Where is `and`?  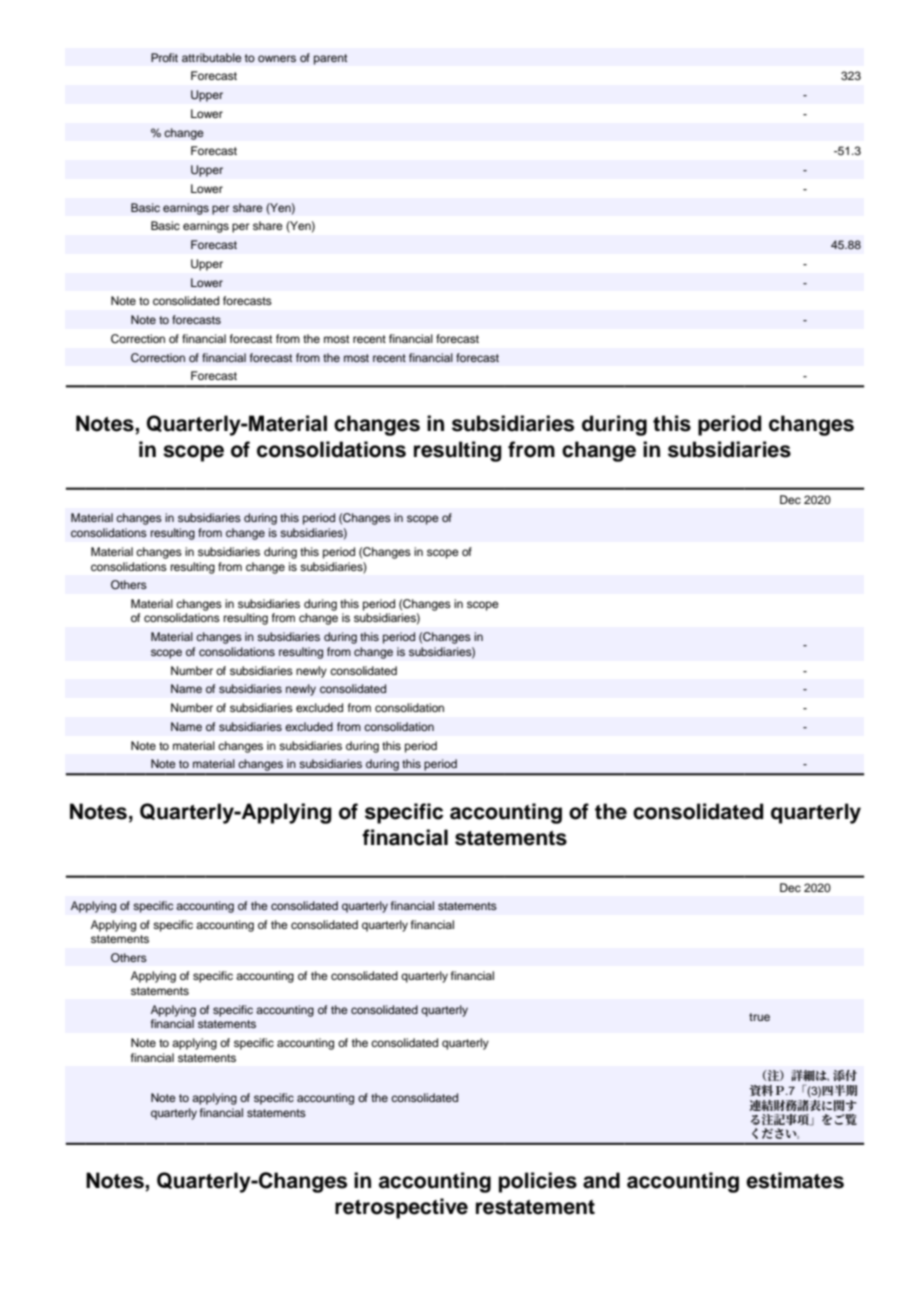
and is located at coordinates (601, 1180).
